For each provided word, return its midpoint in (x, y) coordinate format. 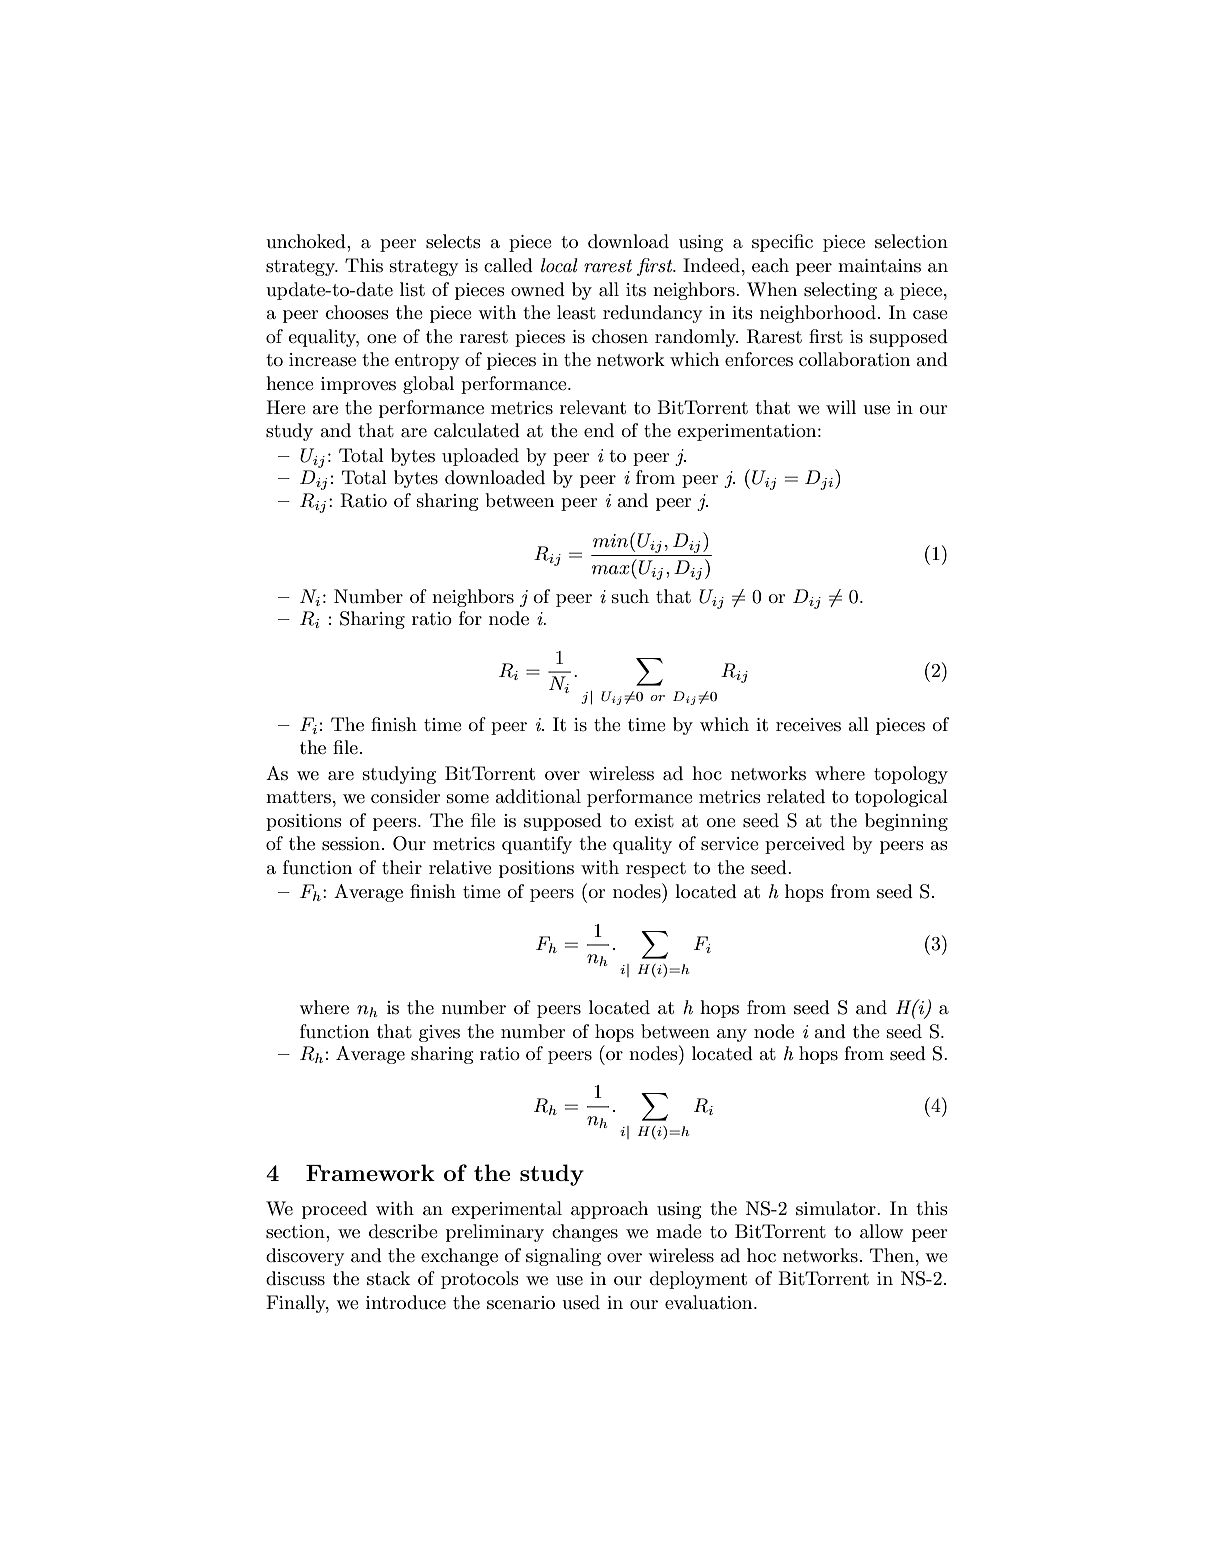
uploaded (480, 457)
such (630, 596)
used (581, 1302)
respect (656, 870)
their (402, 867)
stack (388, 1278)
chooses (357, 312)
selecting (840, 291)
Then (892, 1255)
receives (808, 725)
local (559, 265)
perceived (805, 845)
